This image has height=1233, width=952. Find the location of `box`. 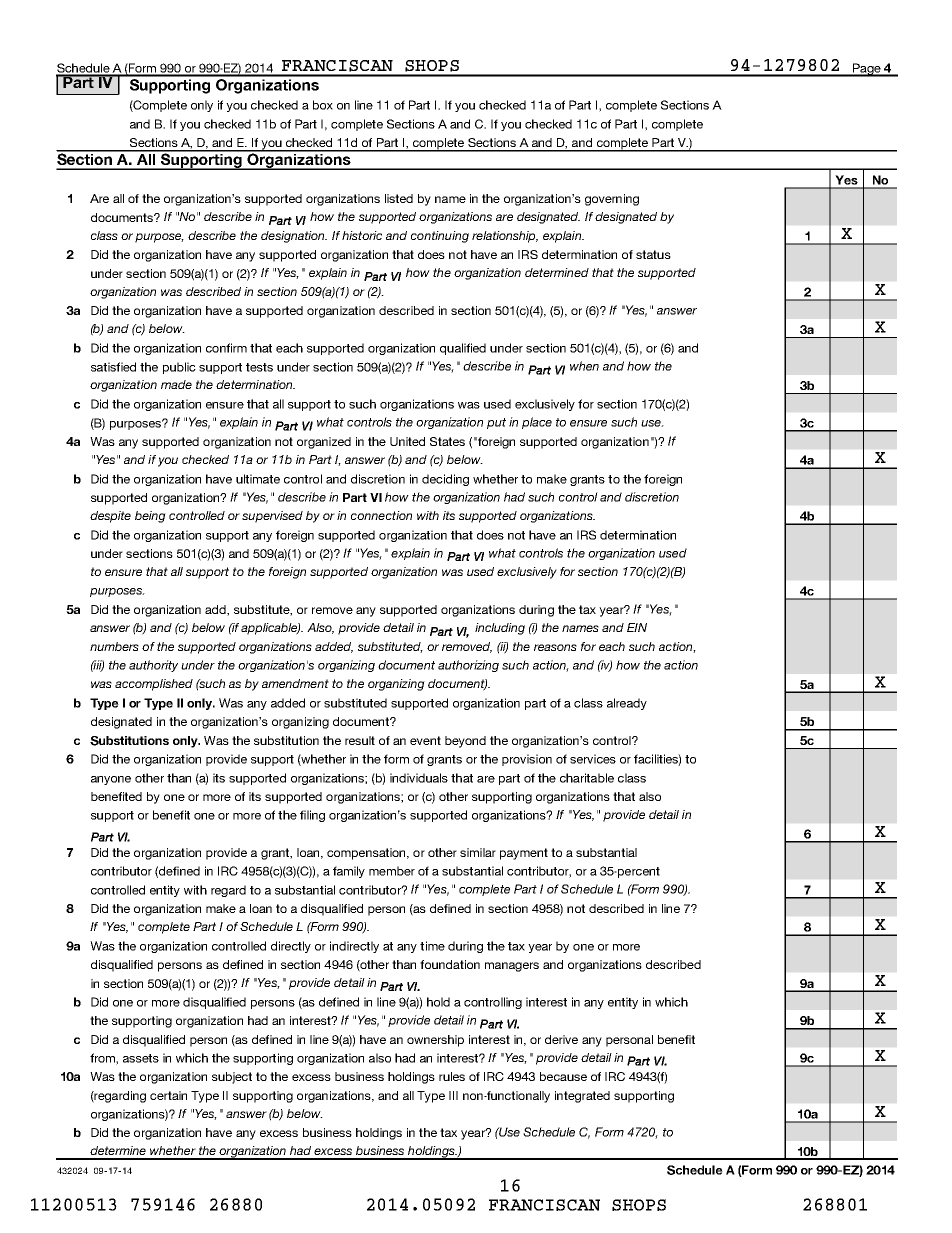

box is located at coordinates (323, 105).
